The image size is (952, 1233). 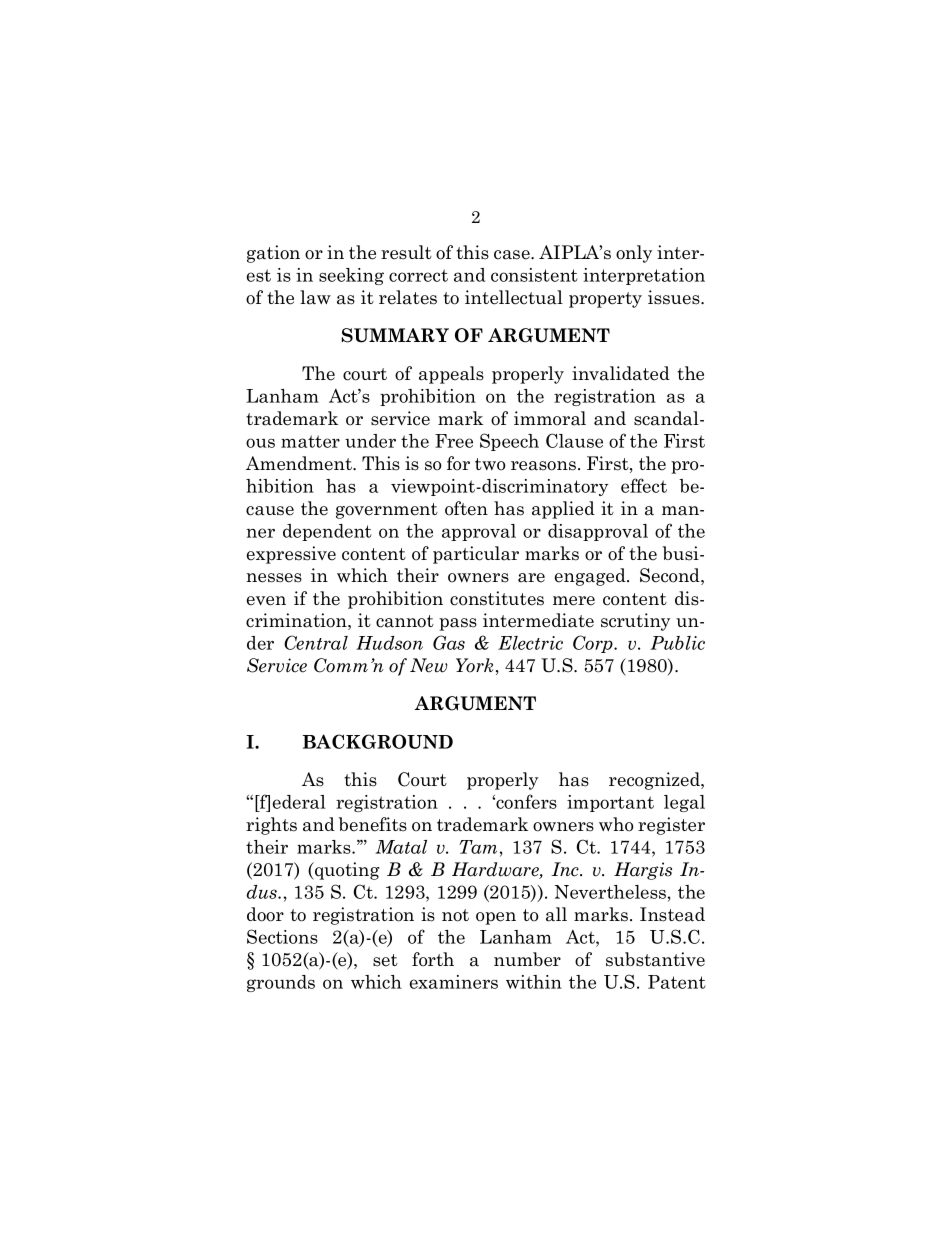 What do you see at coordinates (513, 255) in the image?
I see `case` at bounding box center [513, 255].
